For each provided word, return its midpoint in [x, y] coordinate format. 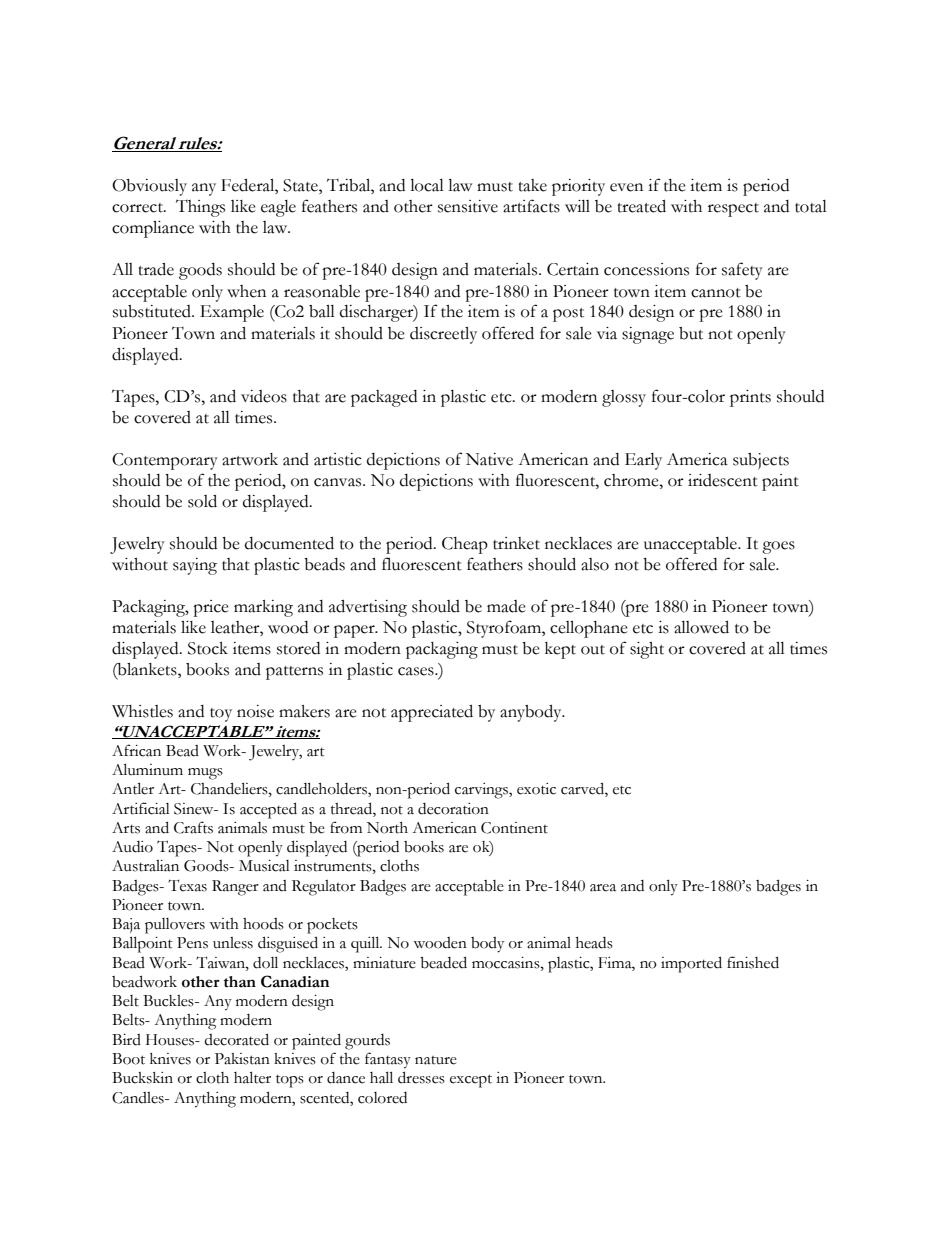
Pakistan [242, 1059]
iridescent [723, 480]
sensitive [468, 206]
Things [200, 208]
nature [436, 1060]
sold [202, 501]
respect [733, 210]
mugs [205, 774]
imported [691, 964]
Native [489, 459]
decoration [453, 809]
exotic [536, 789]
